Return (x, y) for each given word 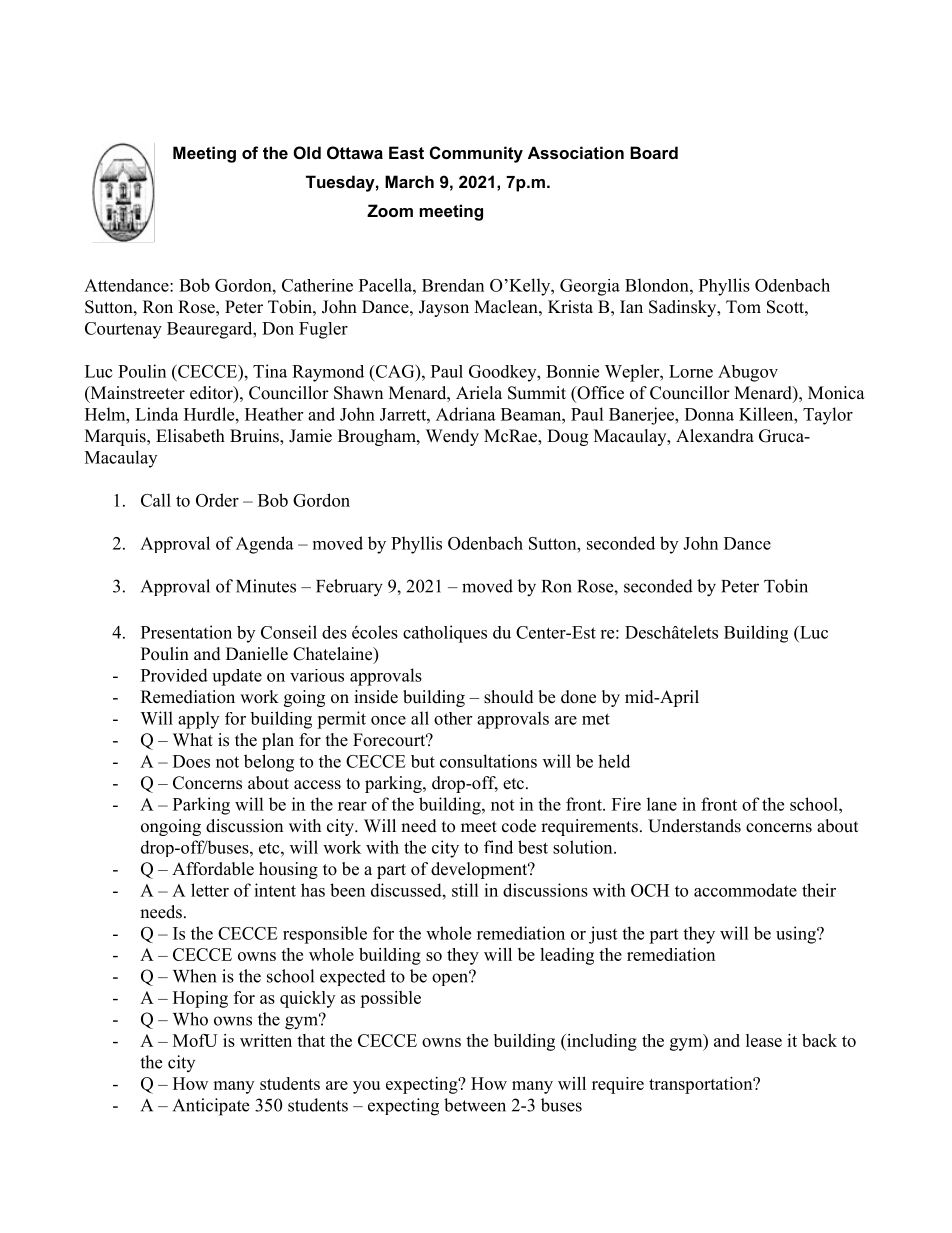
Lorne (691, 371)
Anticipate (211, 1107)
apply (198, 720)
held (614, 761)
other (453, 718)
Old (307, 152)
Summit (537, 393)
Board (654, 152)
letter (210, 890)
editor (212, 394)
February (349, 588)
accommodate (745, 890)
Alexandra (715, 436)
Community (476, 154)
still (465, 890)
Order (217, 500)
